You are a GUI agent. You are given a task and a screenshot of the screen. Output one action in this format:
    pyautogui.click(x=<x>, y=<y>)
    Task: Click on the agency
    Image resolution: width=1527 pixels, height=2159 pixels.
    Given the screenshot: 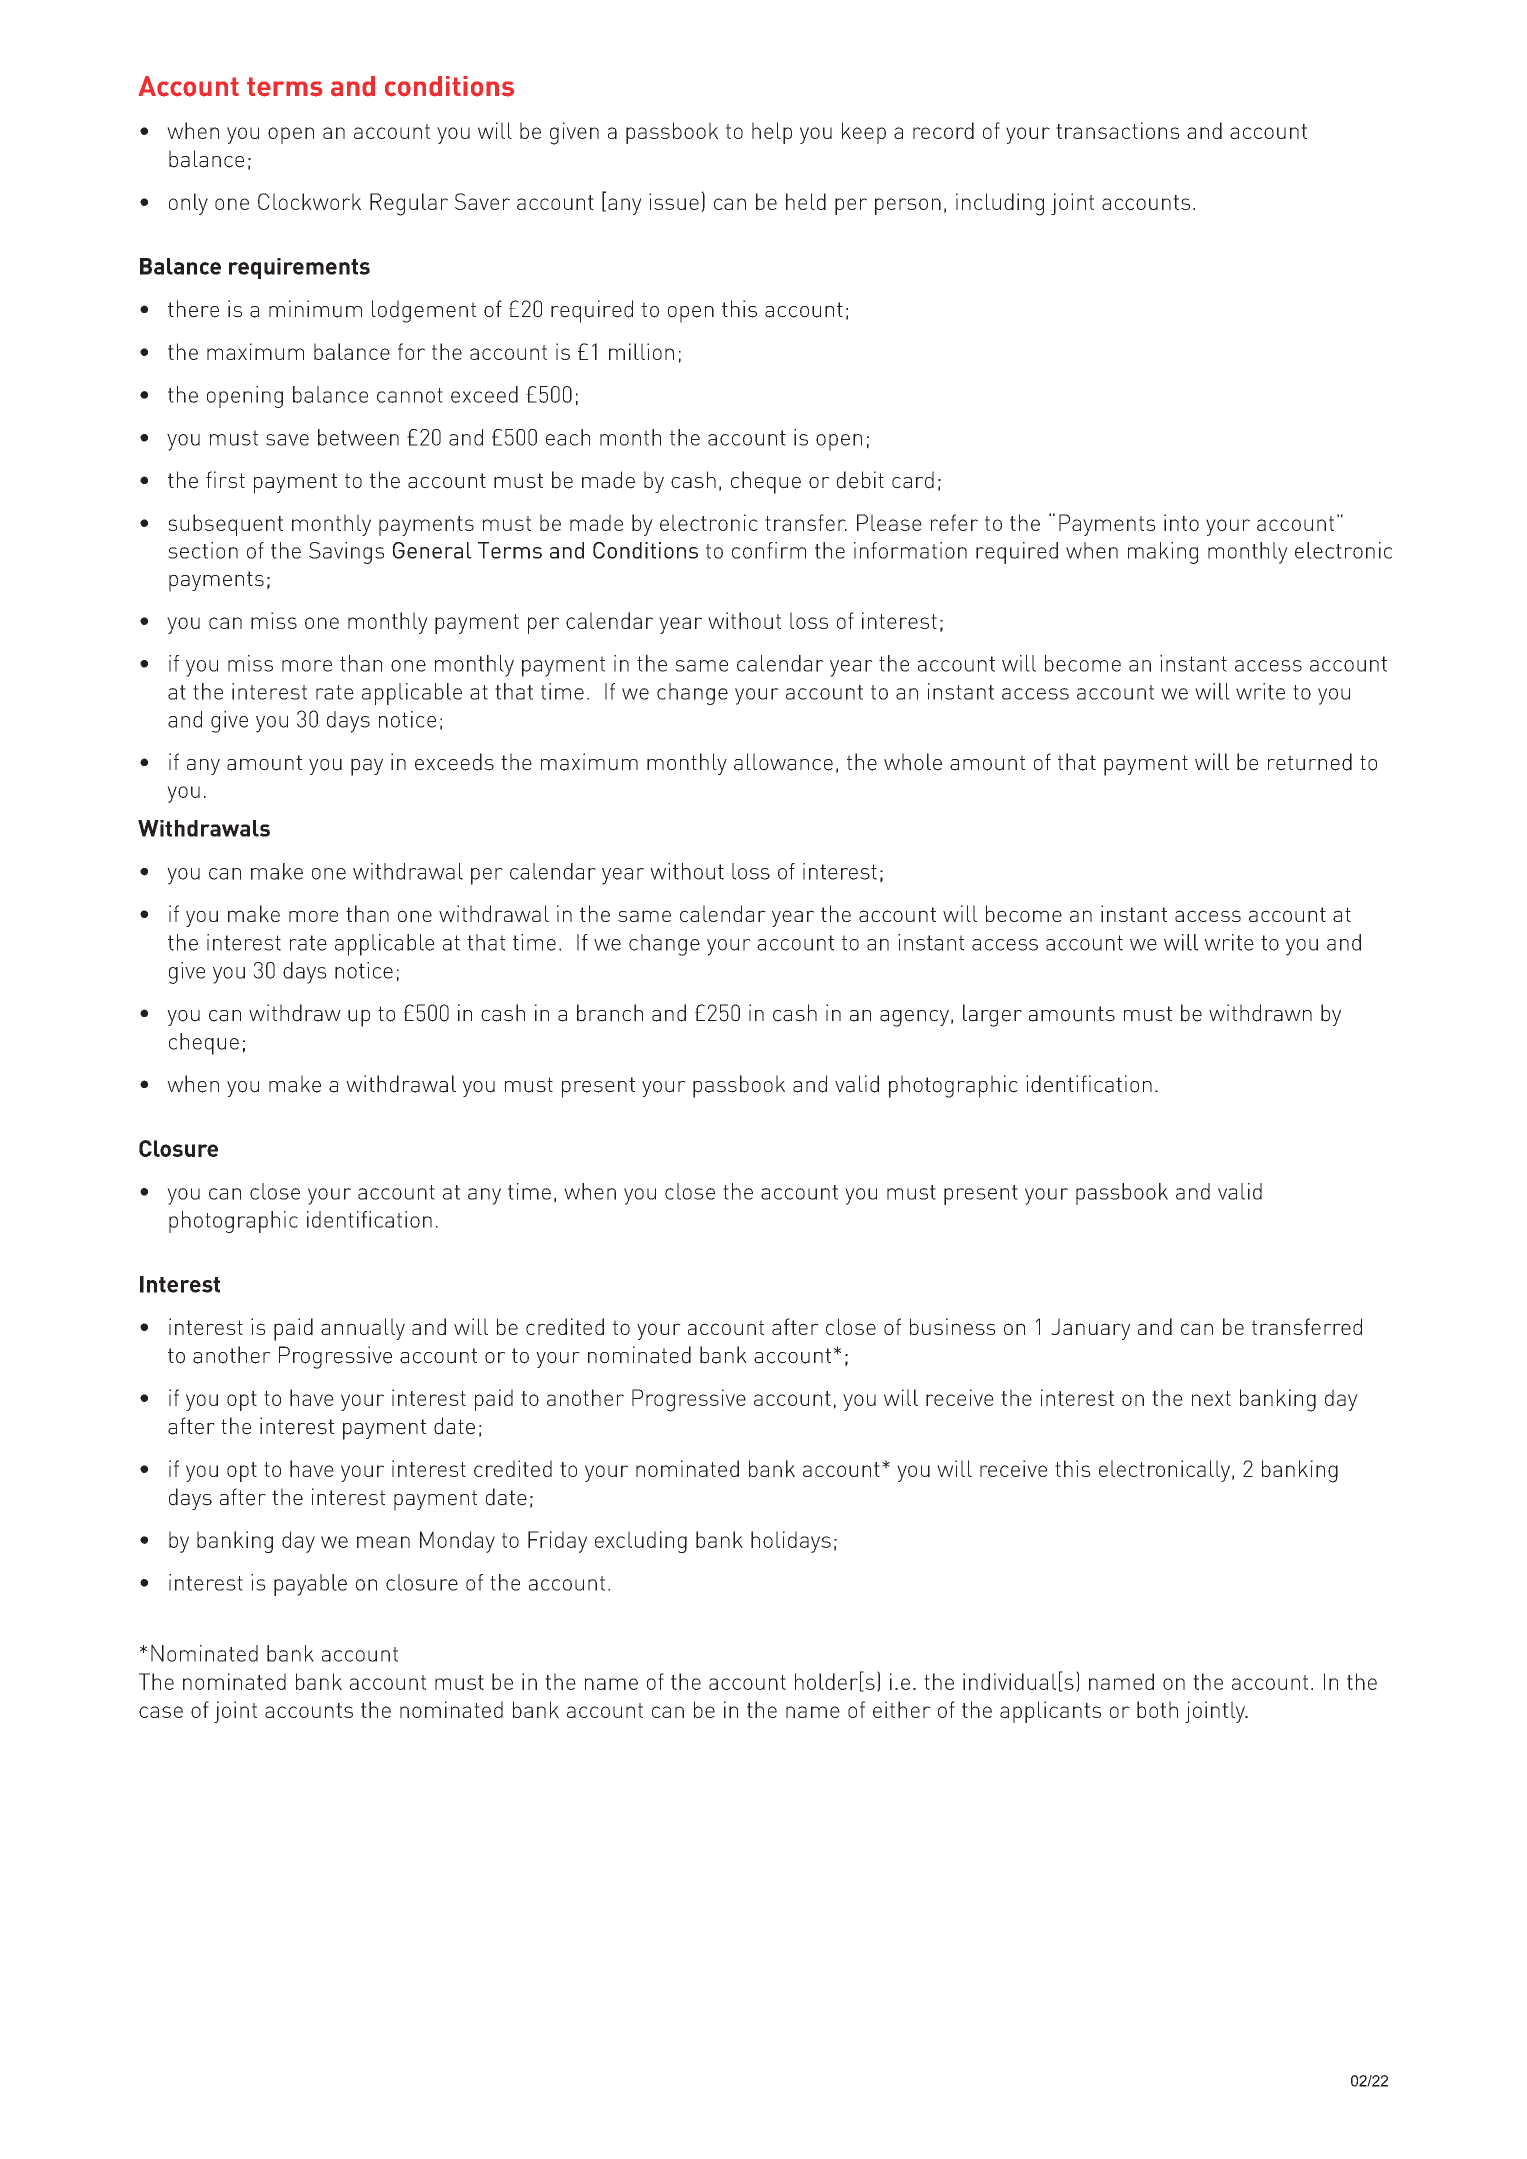 What is the action you would take?
    pyautogui.click(x=914, y=1018)
